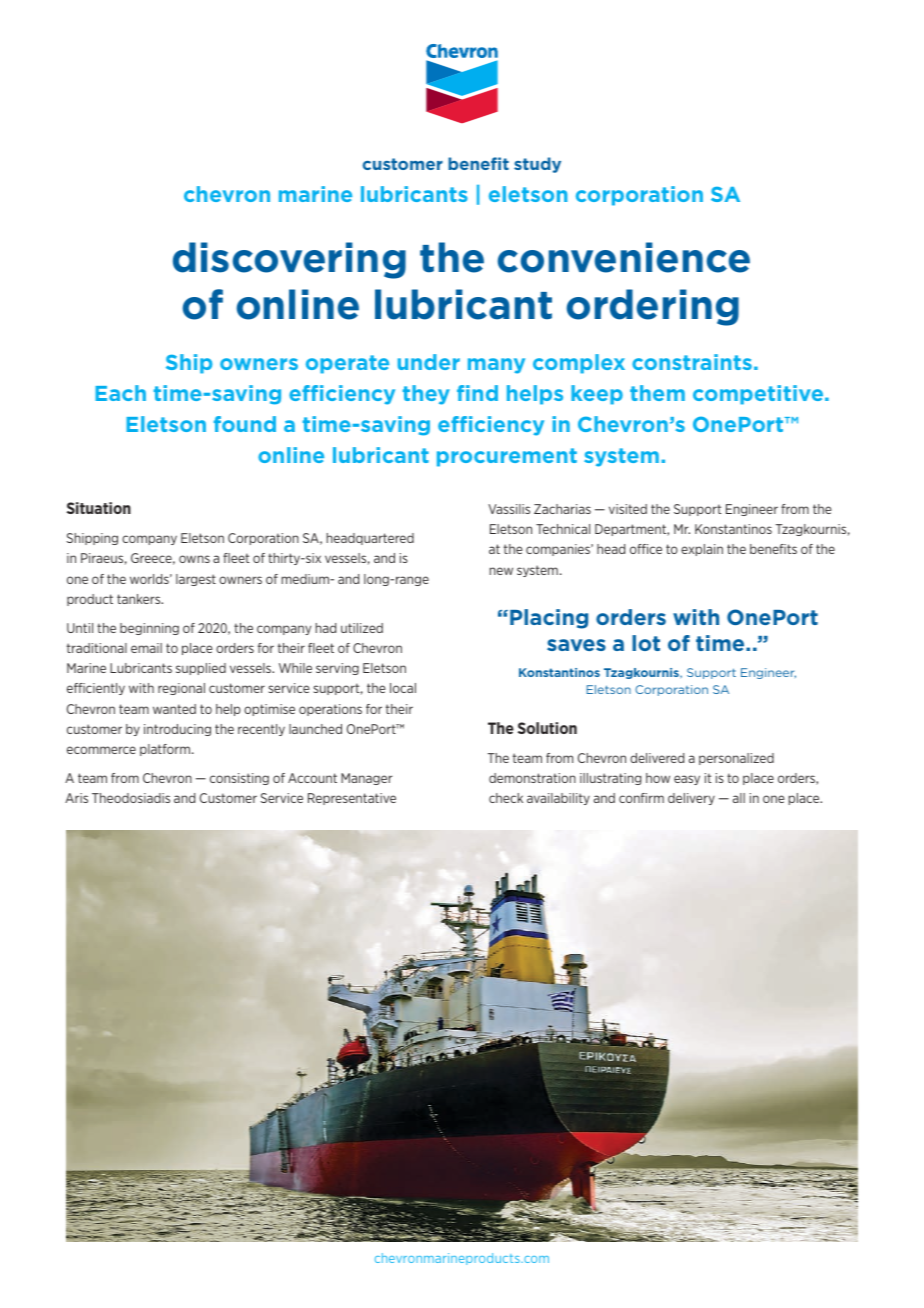 This screenshot has height=1308, width=924. What do you see at coordinates (99, 508) in the screenshot?
I see `Situation` at bounding box center [99, 508].
